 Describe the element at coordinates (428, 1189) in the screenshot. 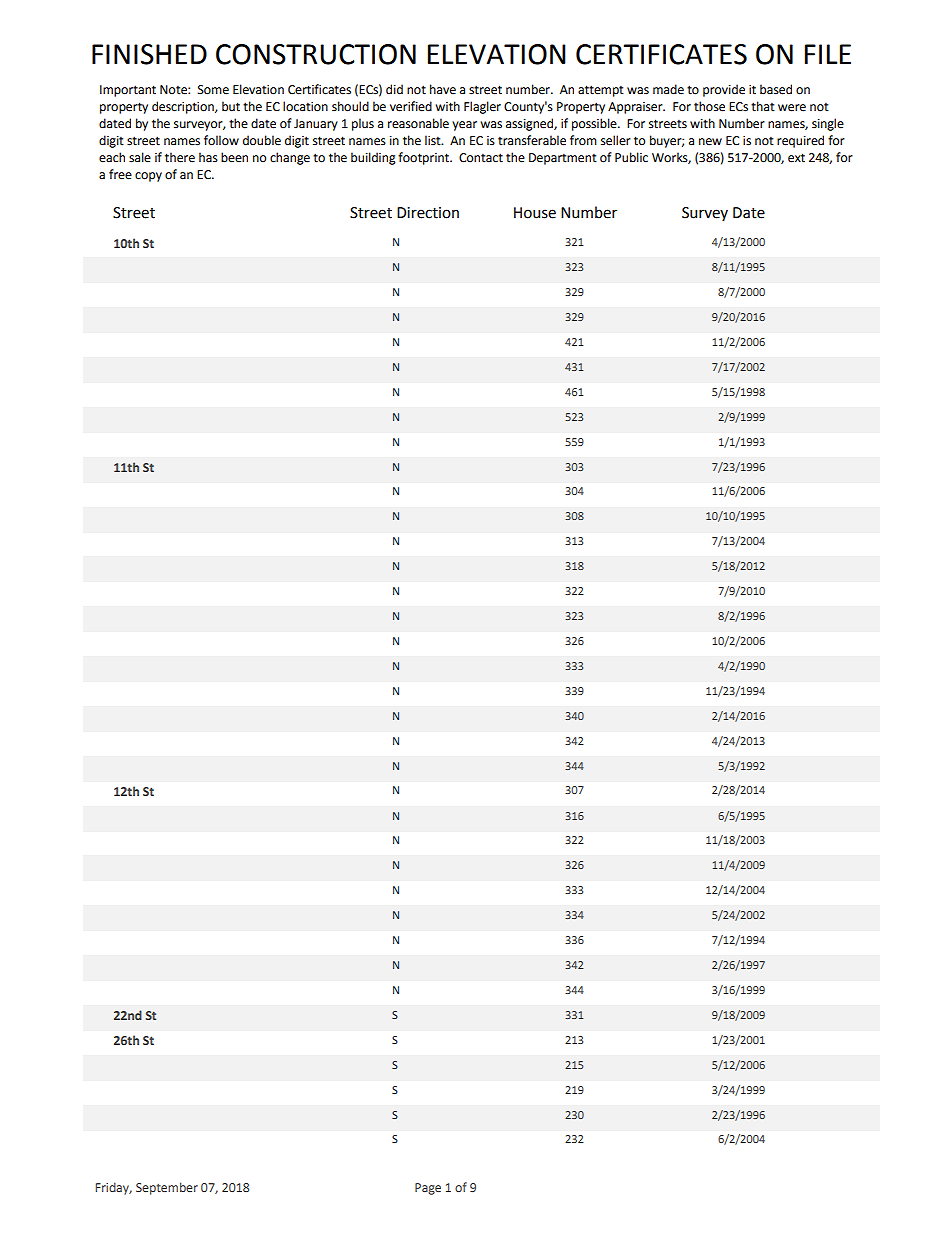

I see `Page` at that location.
